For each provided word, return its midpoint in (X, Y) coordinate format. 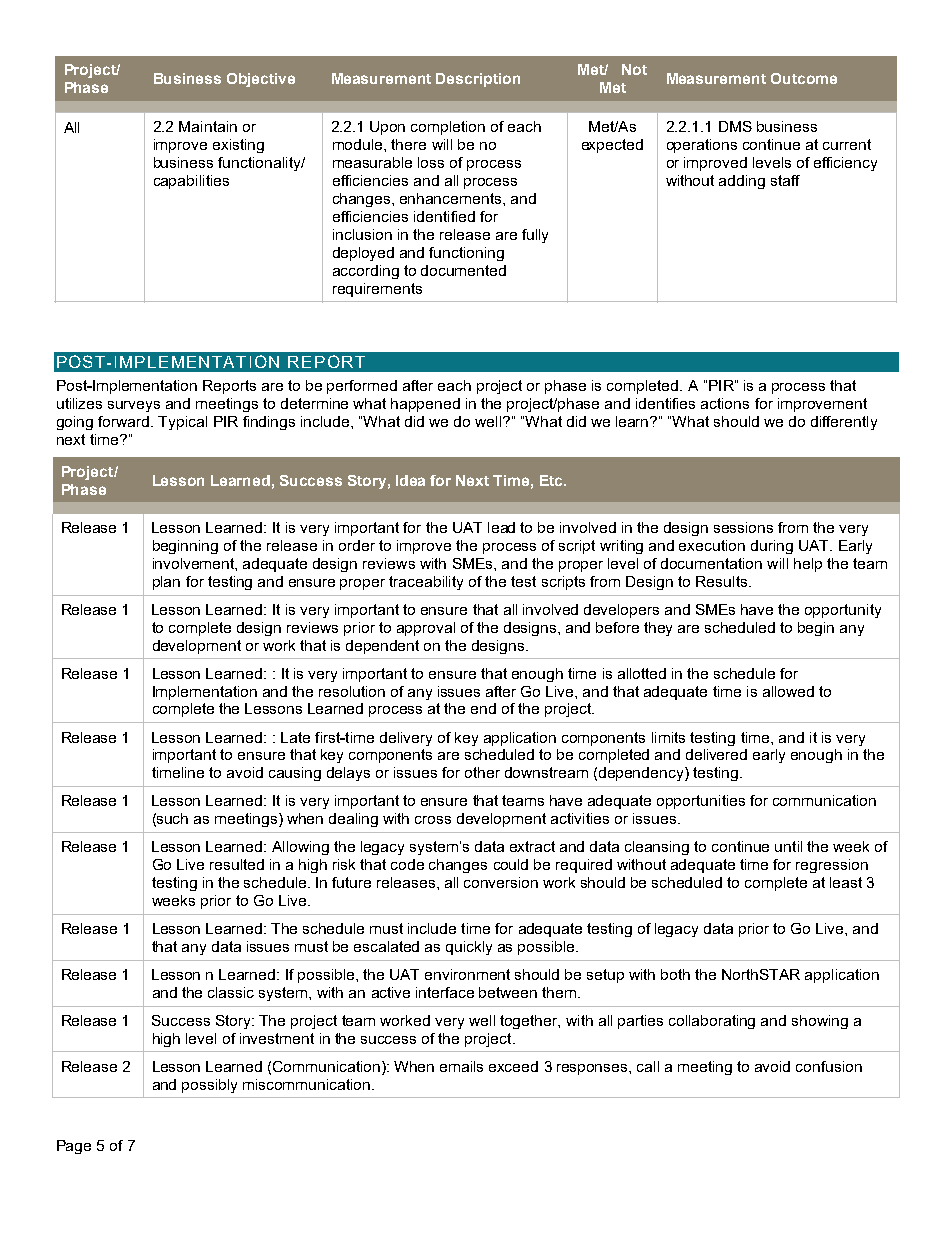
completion (448, 128)
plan (166, 583)
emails (461, 1066)
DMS (735, 126)
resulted (237, 864)
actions (725, 403)
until (788, 846)
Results (723, 581)
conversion (501, 882)
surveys (134, 406)
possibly (209, 1086)
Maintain (208, 126)
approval (426, 629)
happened (425, 405)
